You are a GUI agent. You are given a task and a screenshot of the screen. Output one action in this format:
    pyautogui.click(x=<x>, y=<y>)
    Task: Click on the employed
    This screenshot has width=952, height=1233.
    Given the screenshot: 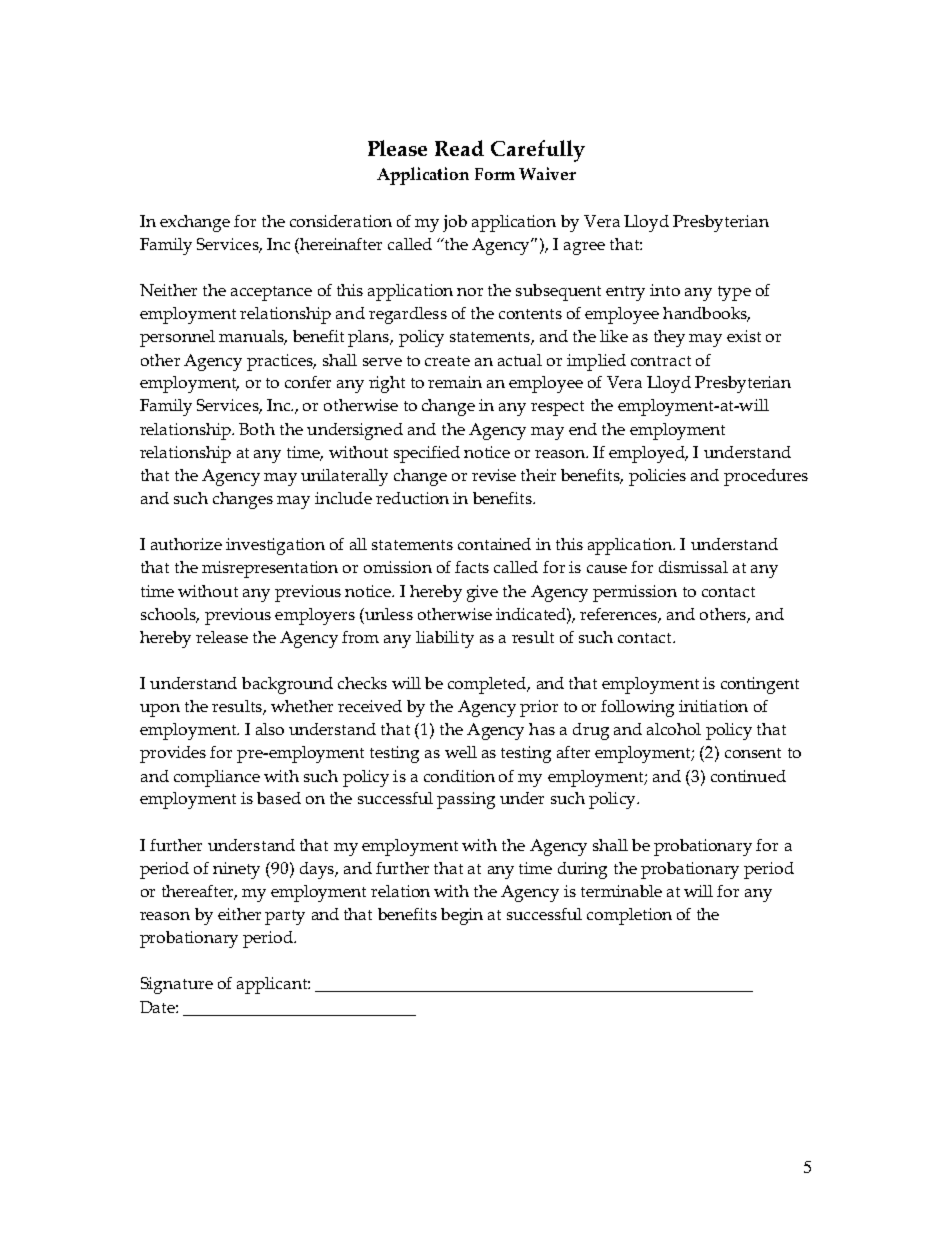 What is the action you would take?
    pyautogui.click(x=648, y=454)
